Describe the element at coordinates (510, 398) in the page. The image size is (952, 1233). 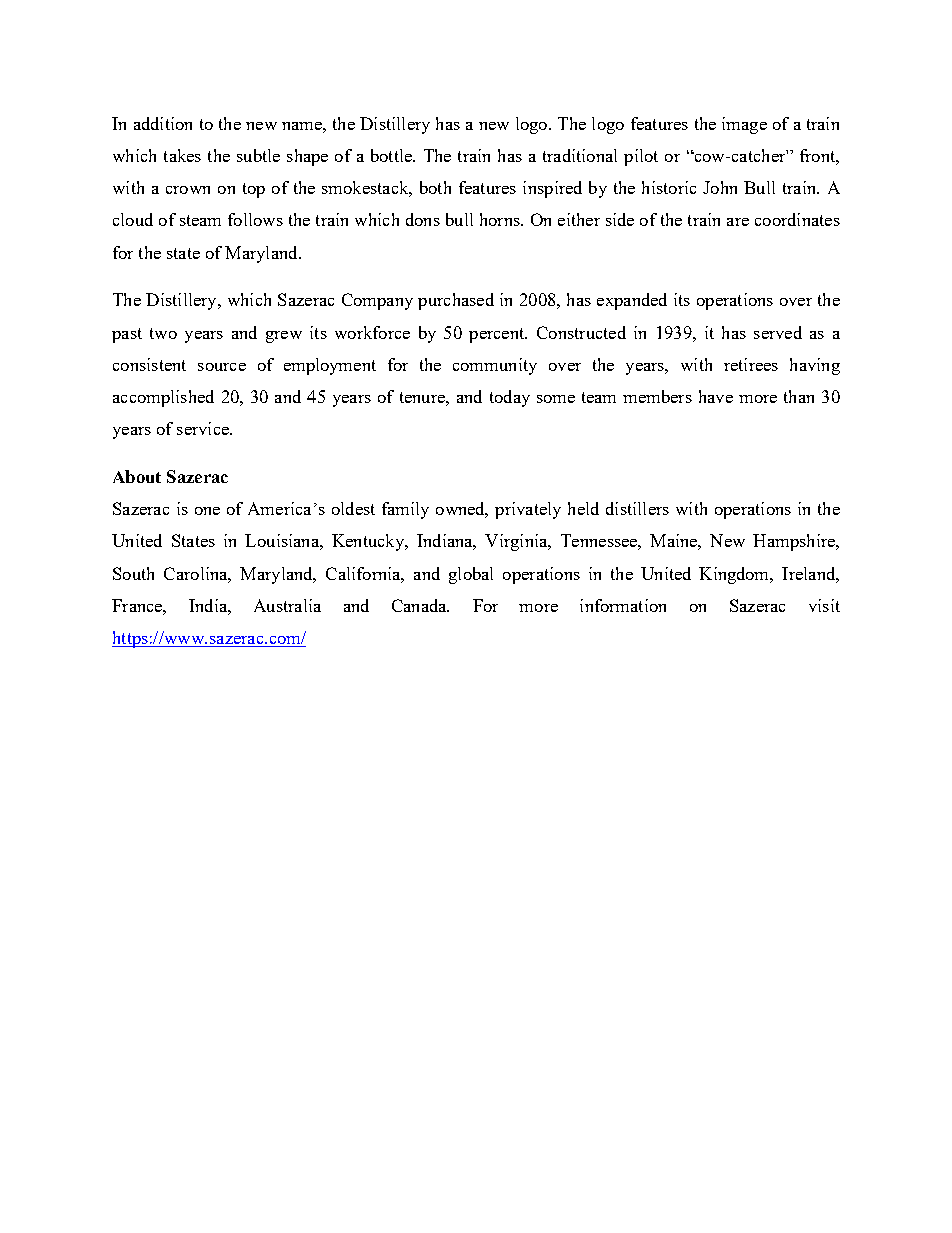
I see `today` at that location.
